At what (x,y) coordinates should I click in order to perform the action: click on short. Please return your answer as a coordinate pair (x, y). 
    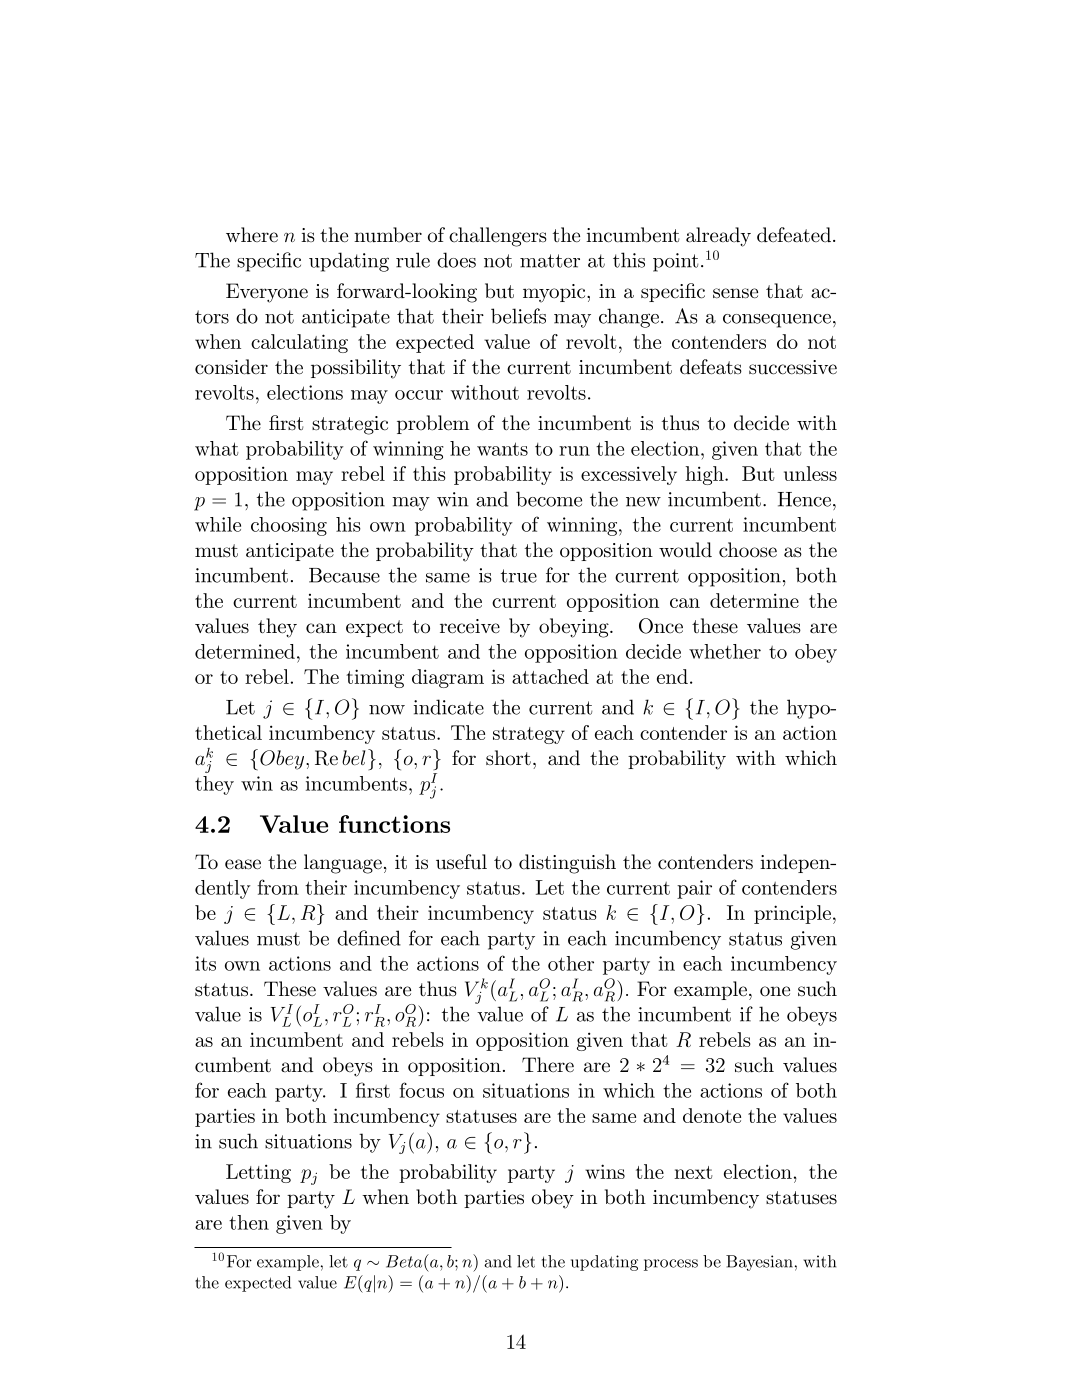
    Looking at the image, I should click on (508, 758).
